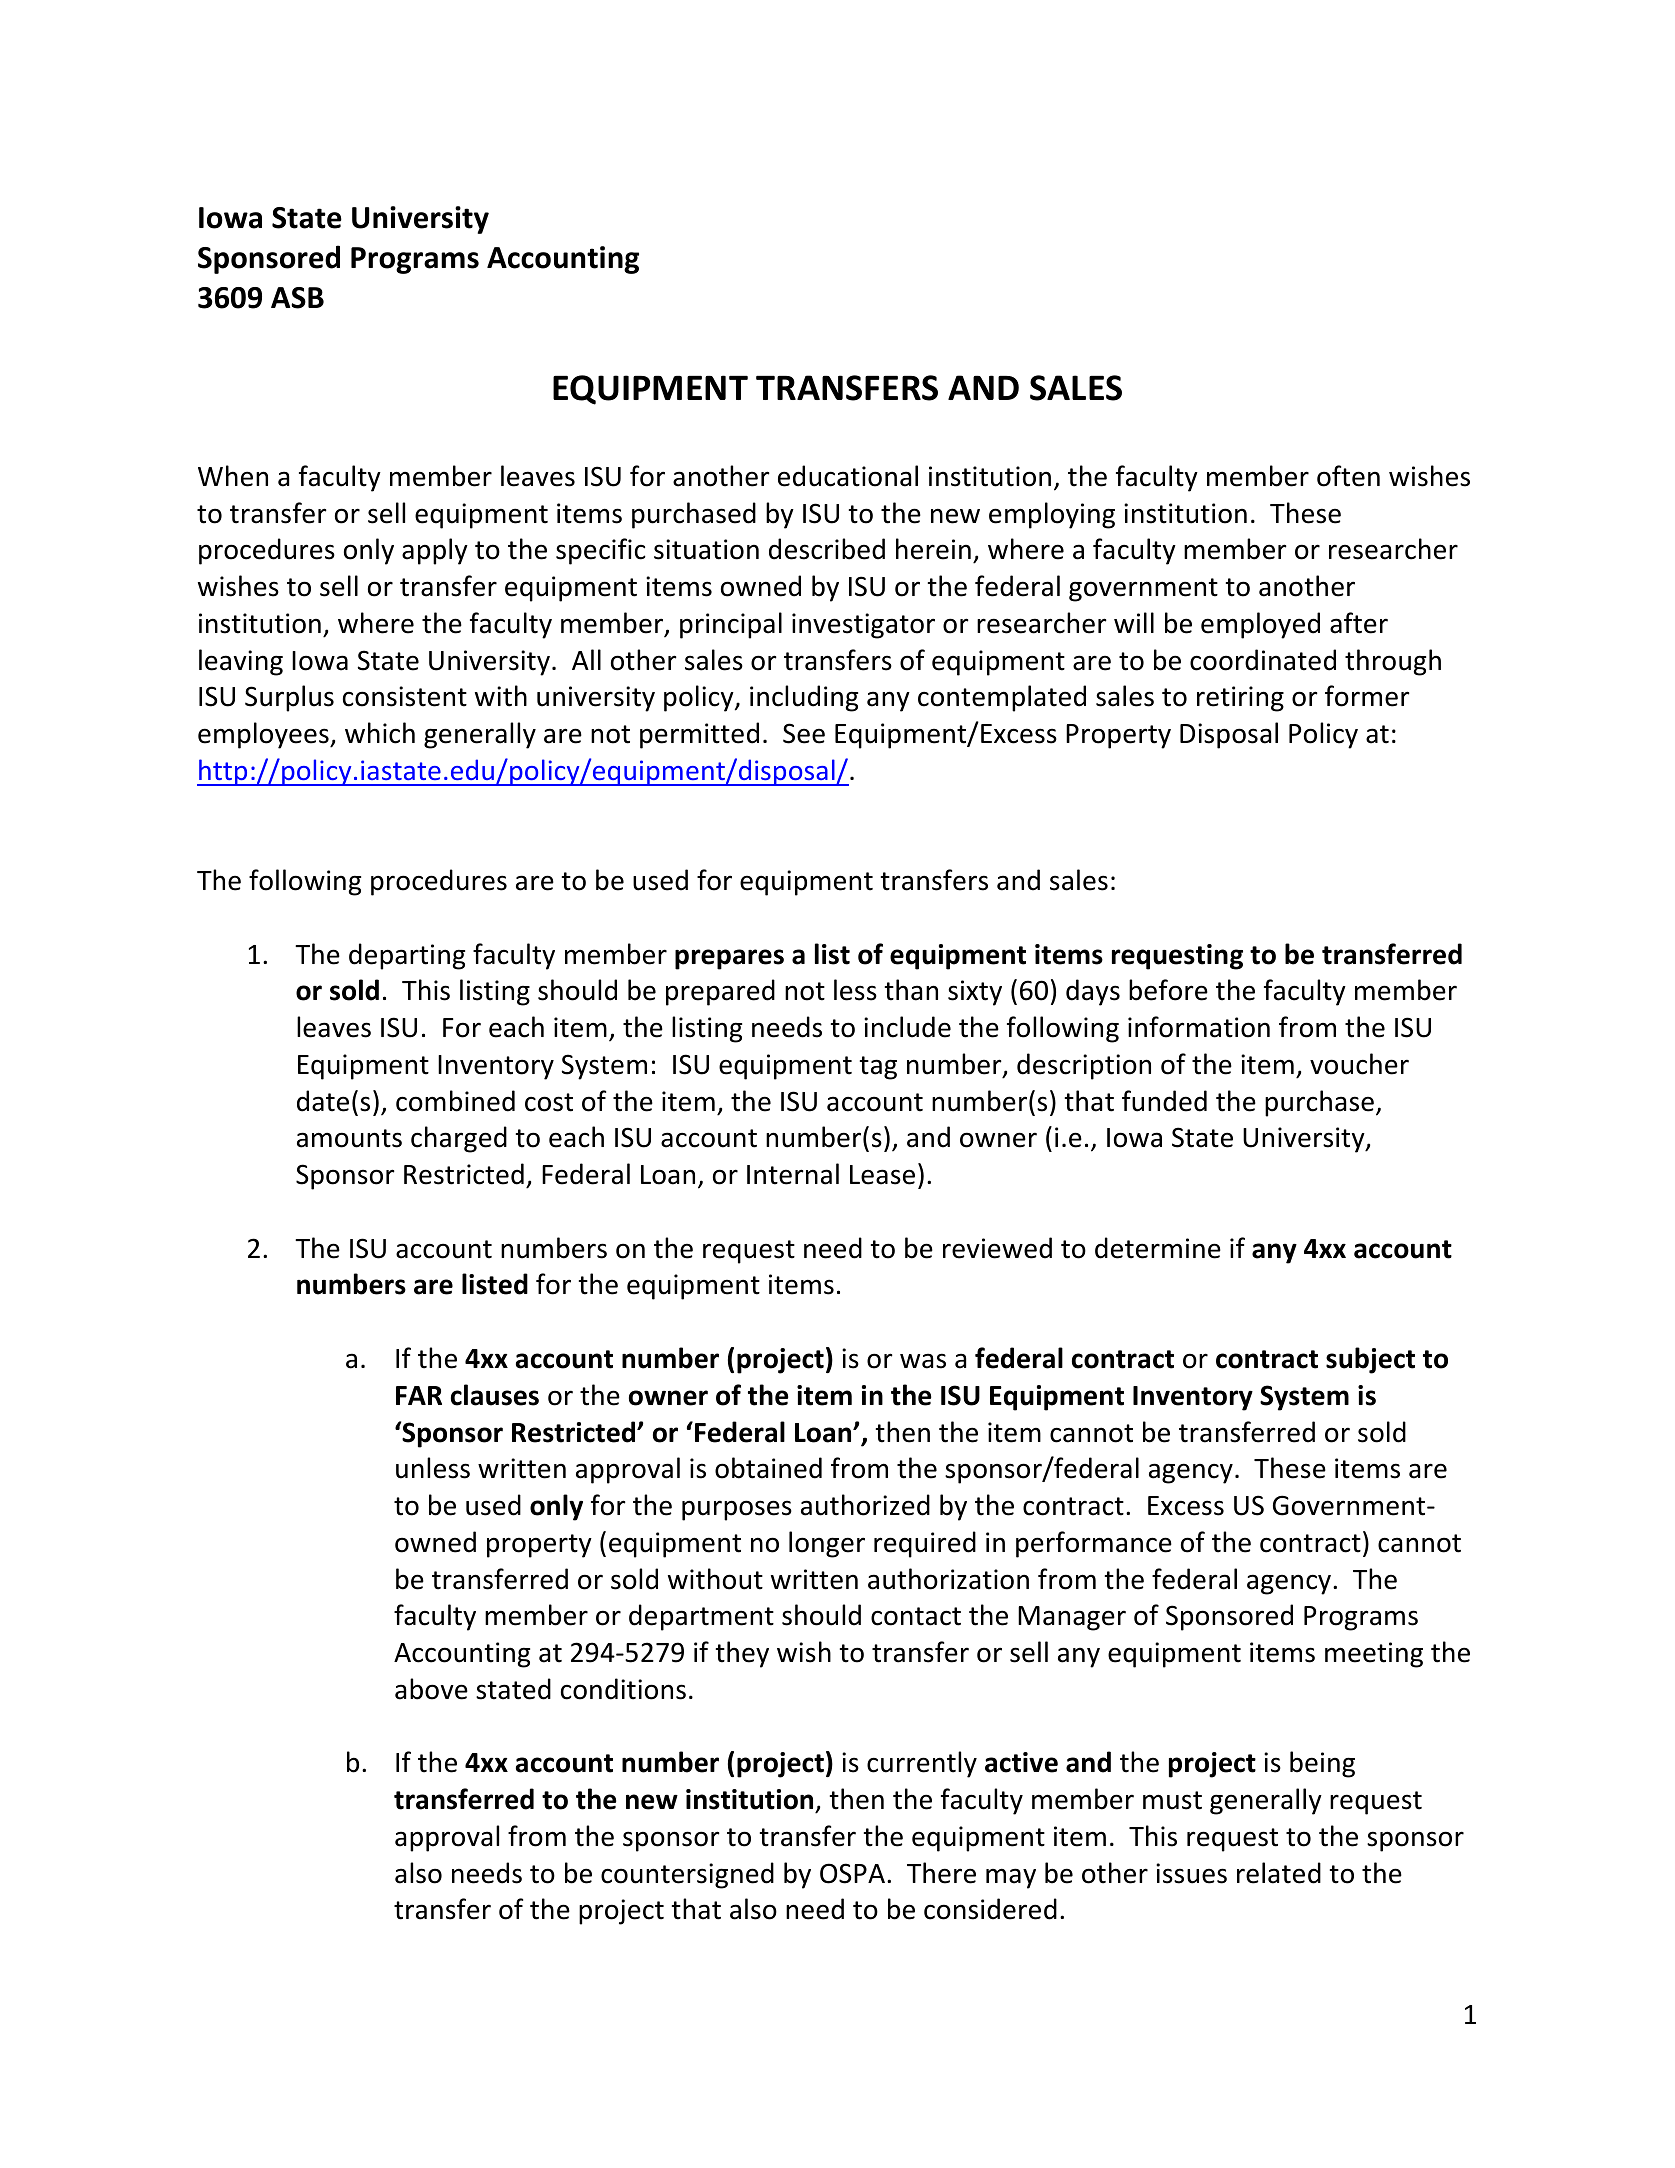  I want to click on tag, so click(878, 1068).
